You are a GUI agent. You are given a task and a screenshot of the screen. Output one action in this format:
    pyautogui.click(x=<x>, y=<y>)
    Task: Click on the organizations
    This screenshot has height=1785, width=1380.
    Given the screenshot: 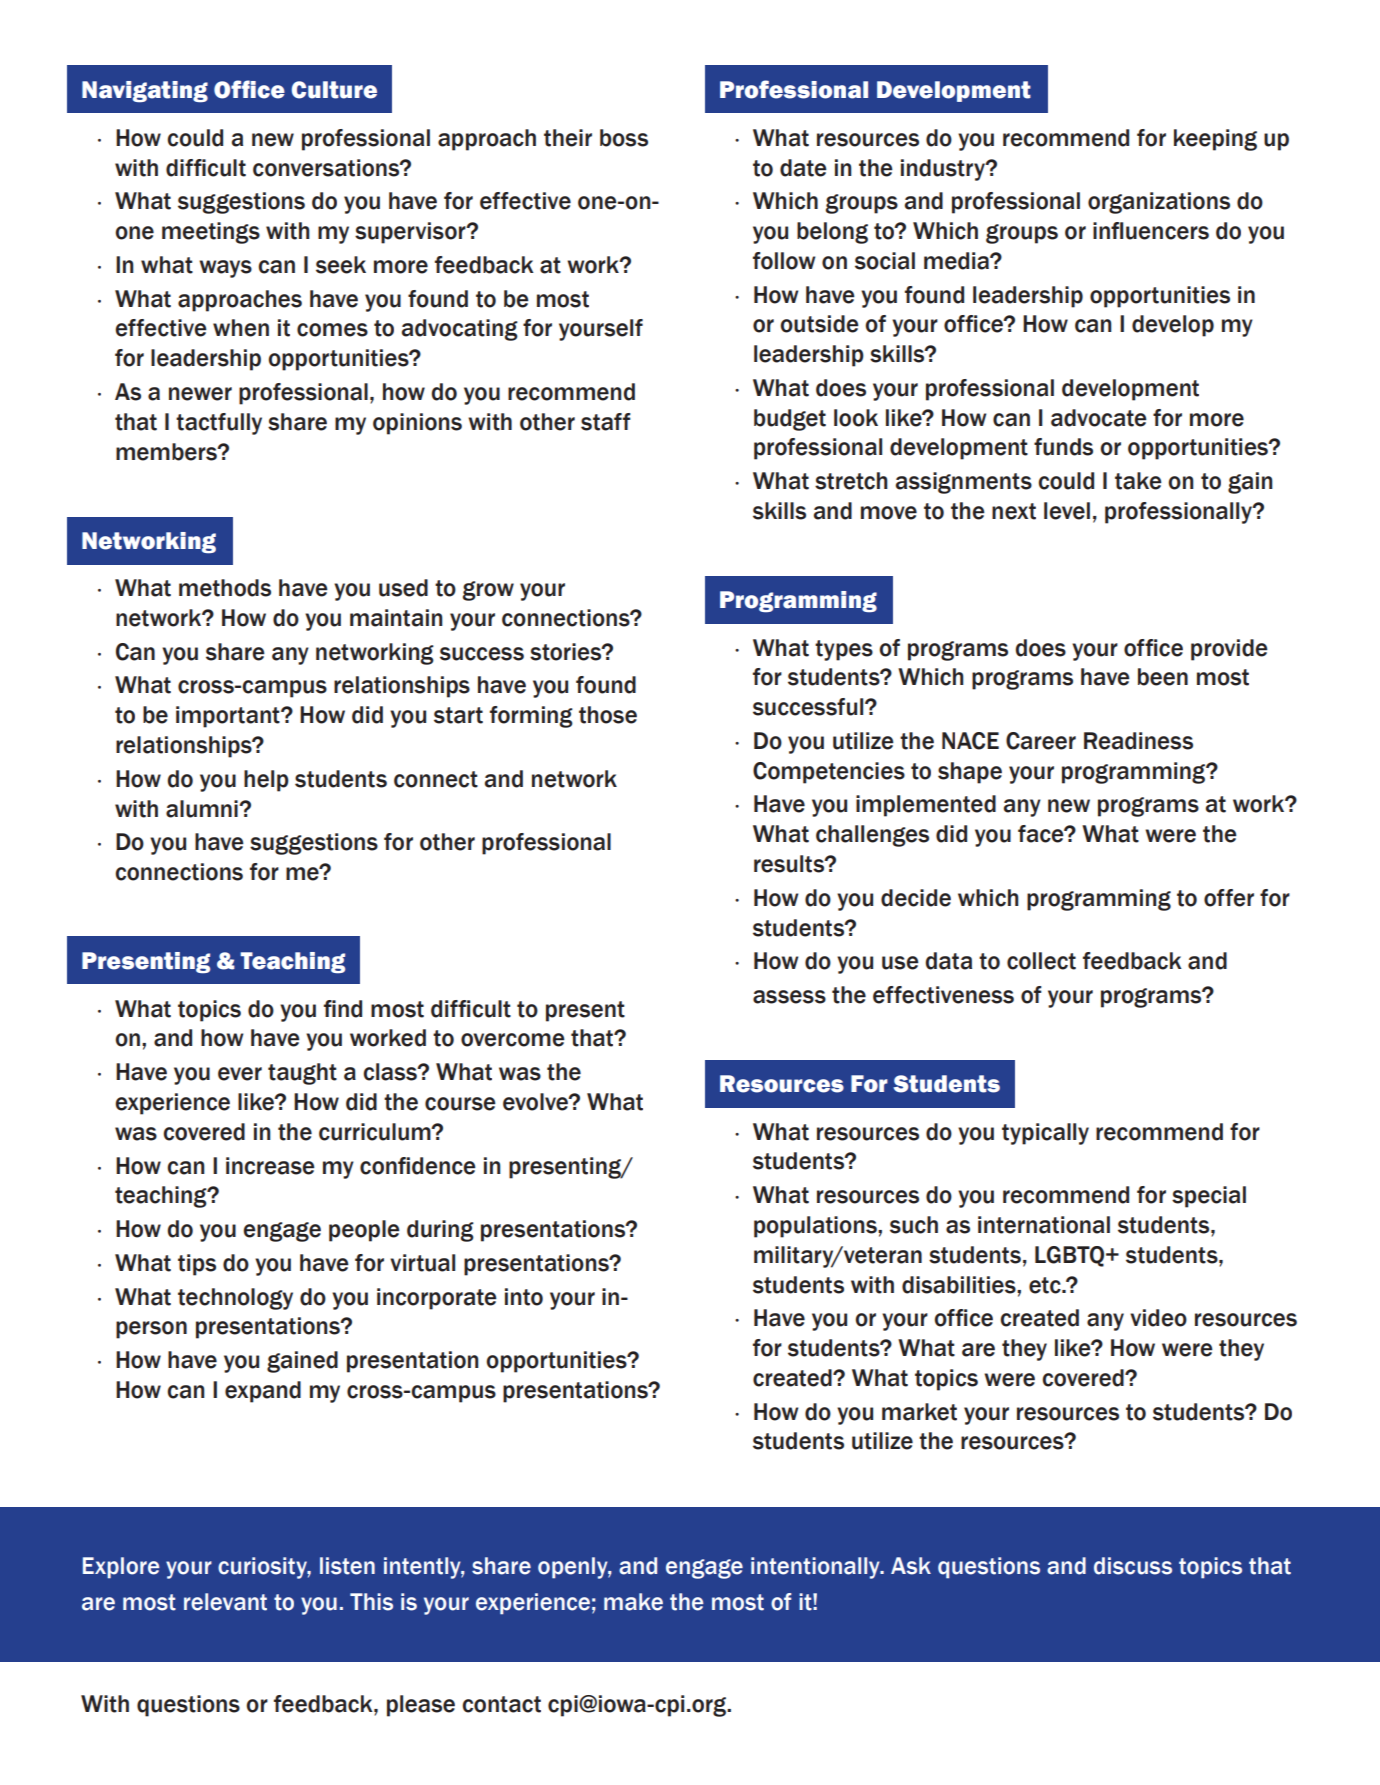 What is the action you would take?
    pyautogui.click(x=1159, y=203)
